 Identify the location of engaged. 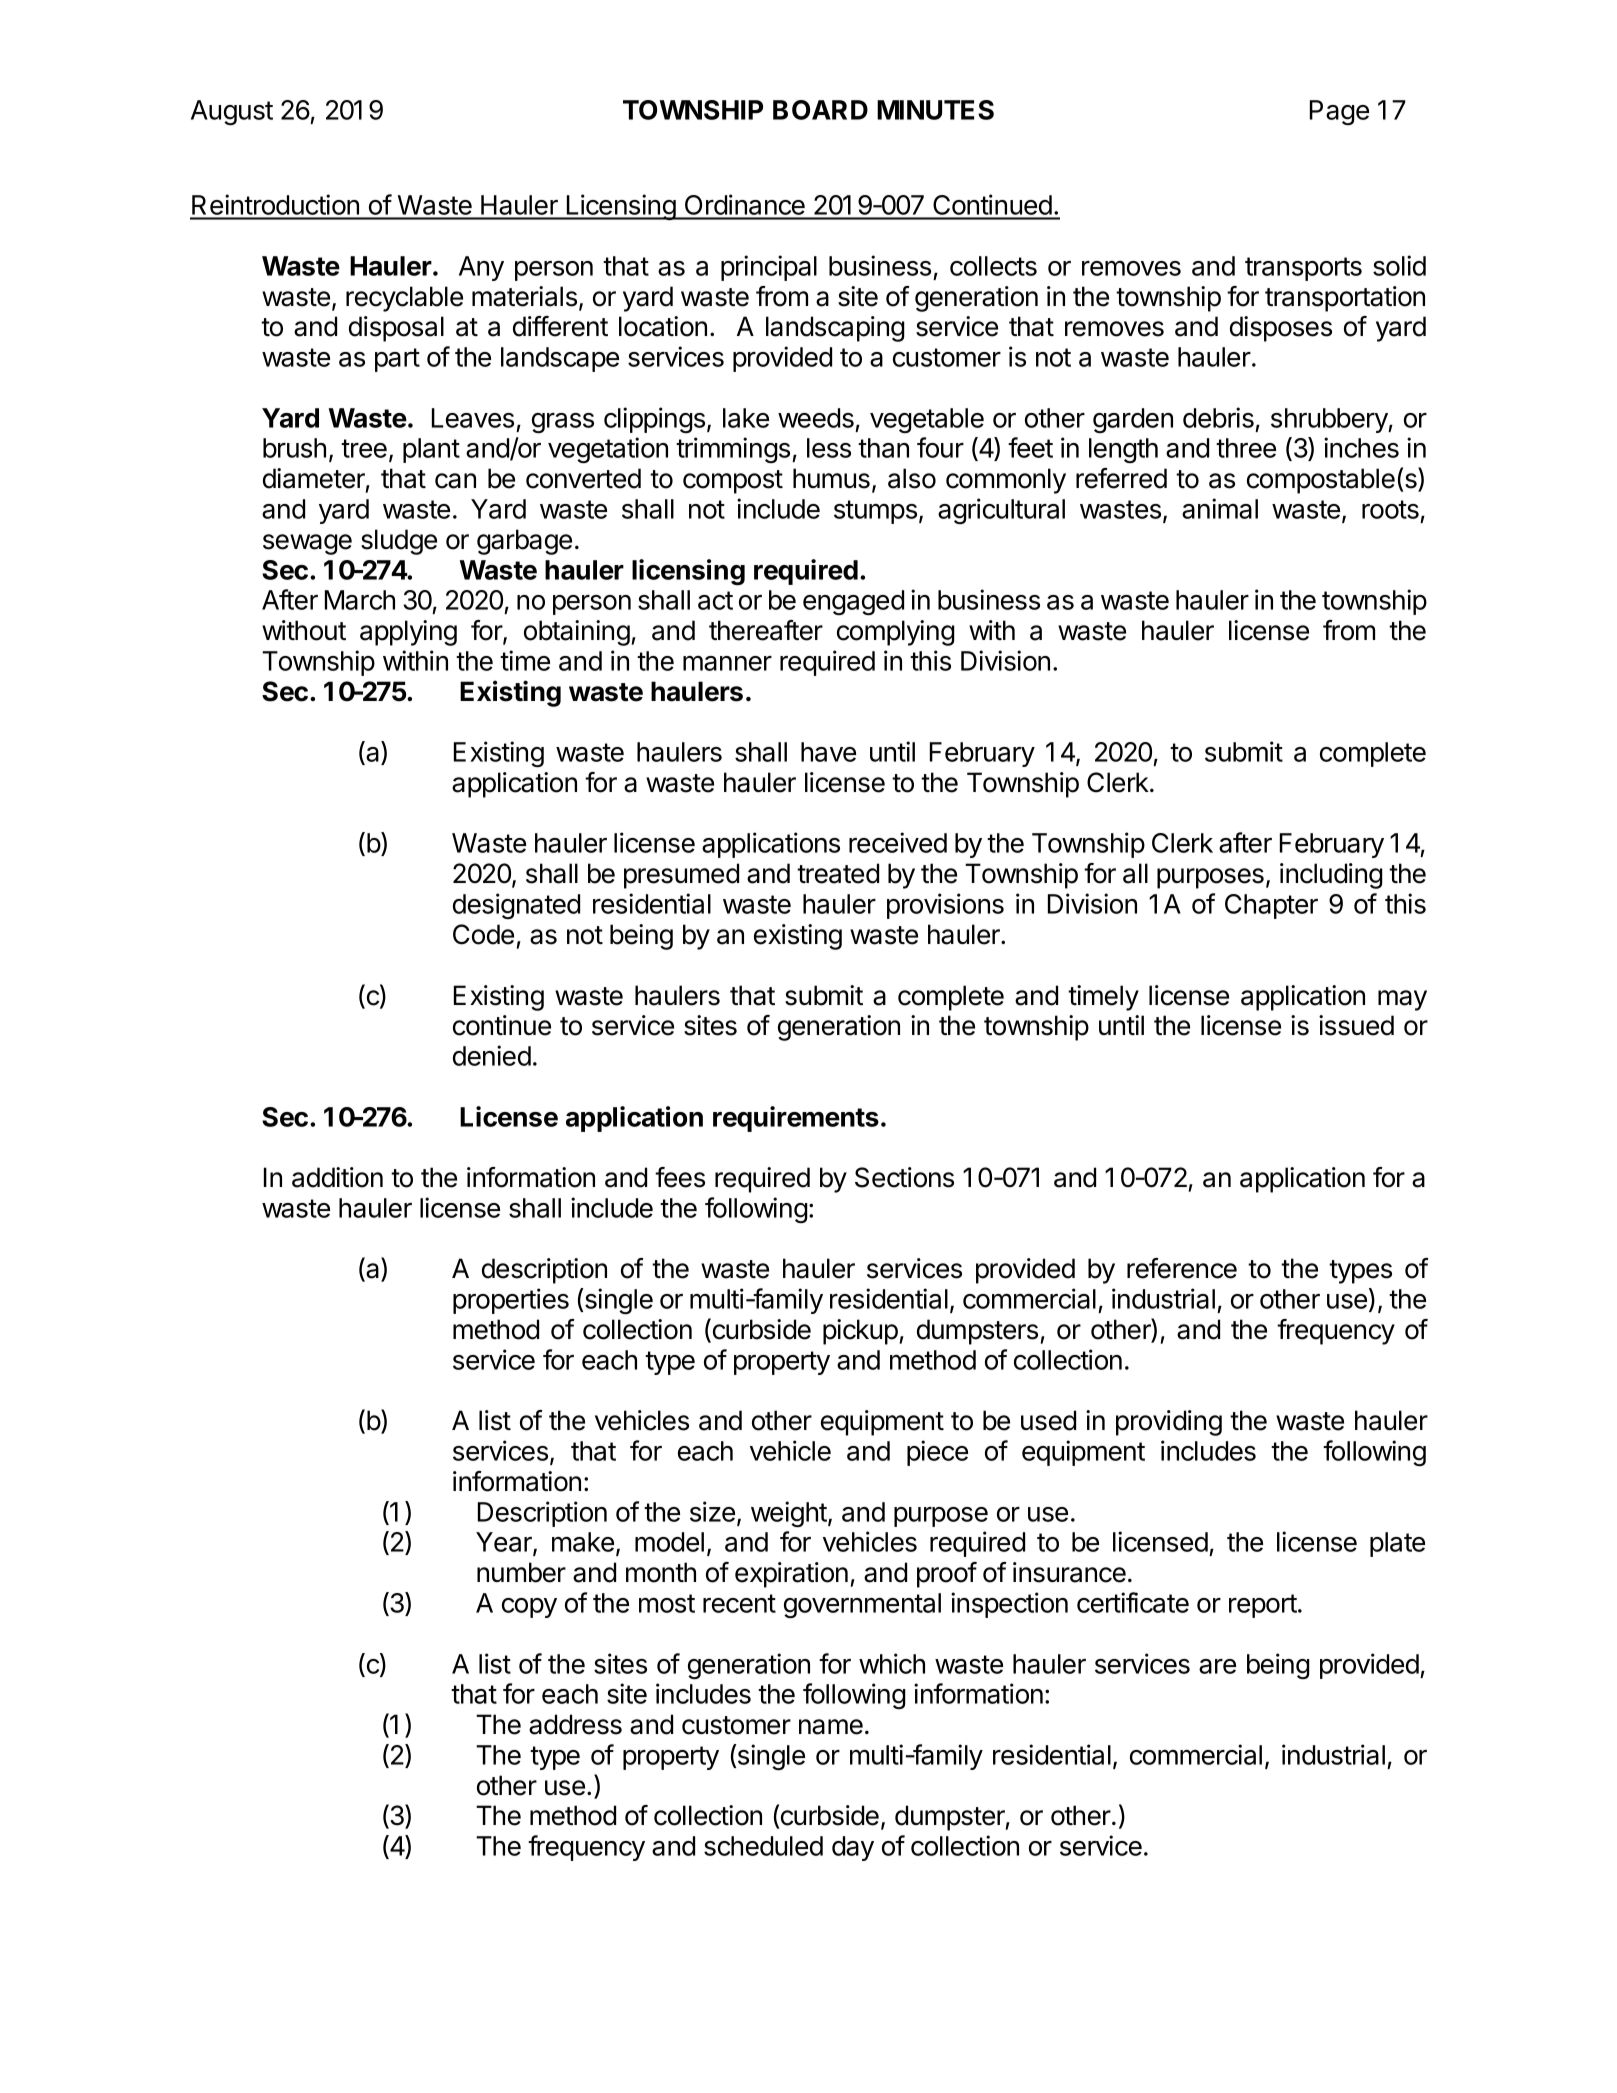
(853, 603).
